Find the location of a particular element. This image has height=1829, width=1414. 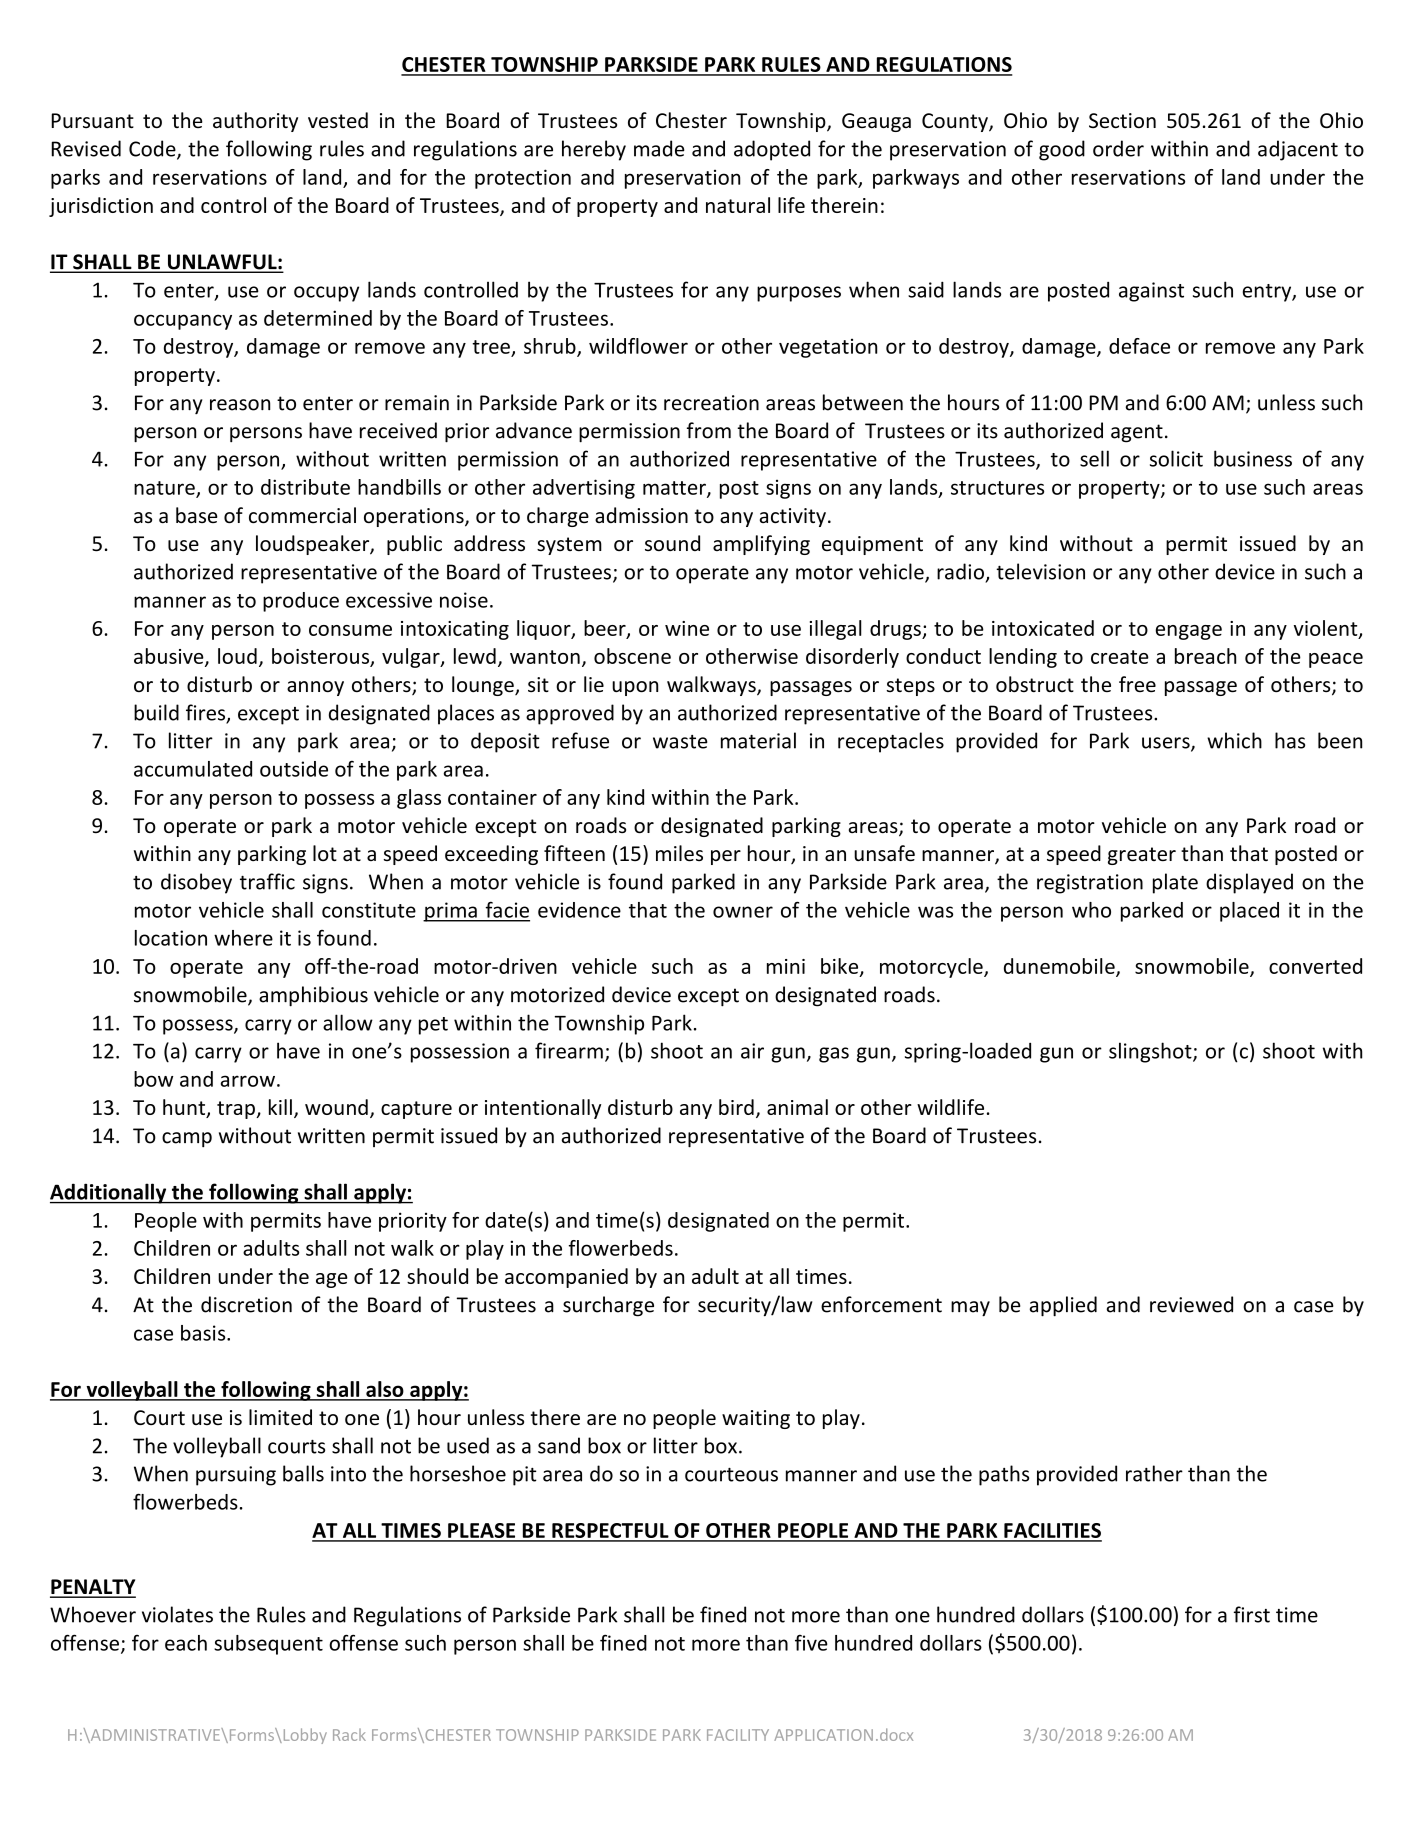

first is located at coordinates (1252, 1614).
